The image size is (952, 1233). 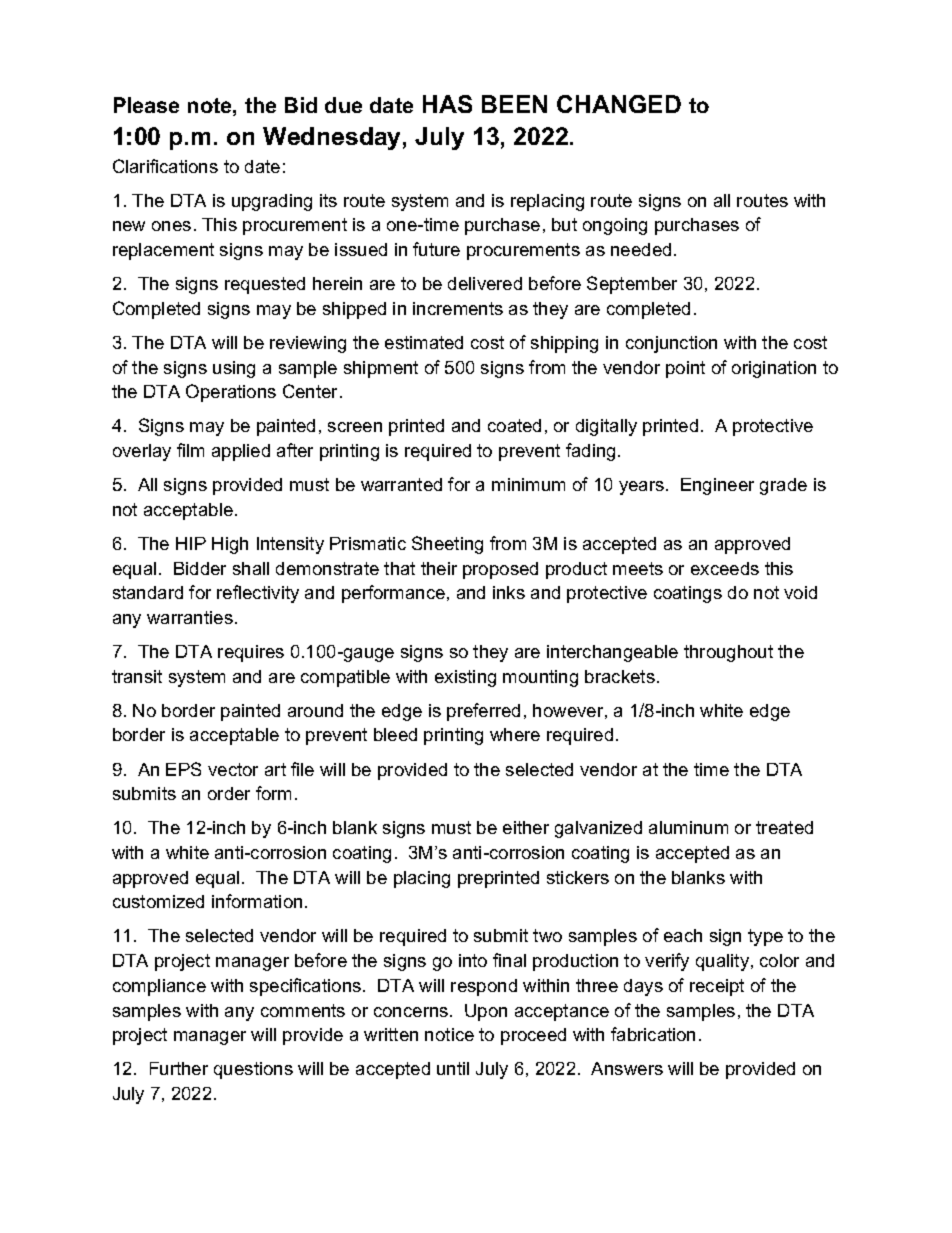 What do you see at coordinates (653, 1034) in the screenshot?
I see `fabrication` at bounding box center [653, 1034].
